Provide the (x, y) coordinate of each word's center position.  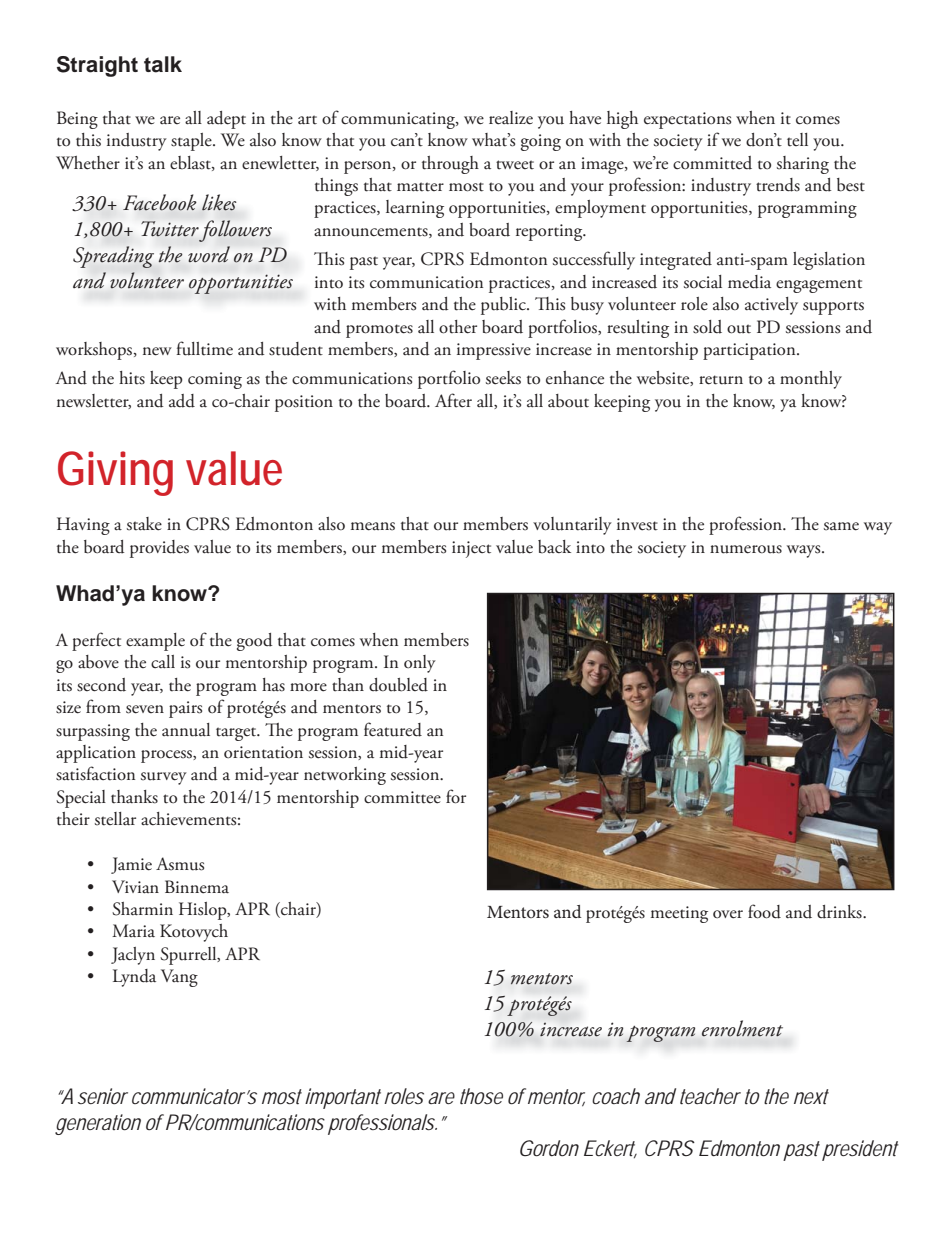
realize (511, 118)
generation (98, 1124)
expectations (687, 120)
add (182, 401)
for (456, 796)
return (721, 380)
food (764, 911)
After (453, 400)
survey (164, 778)
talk (163, 64)
